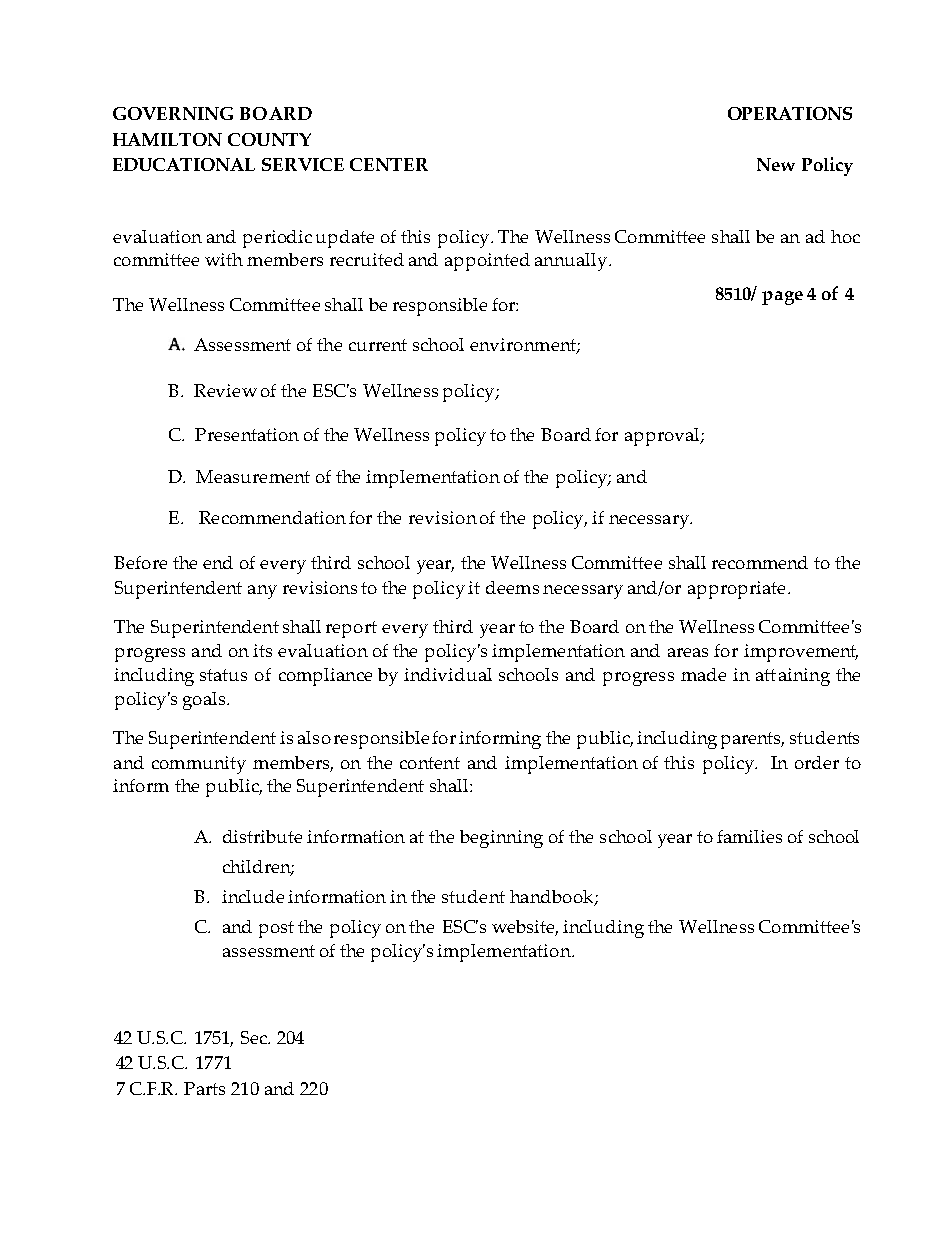  What do you see at coordinates (512, 587) in the screenshot?
I see `deems` at bounding box center [512, 587].
